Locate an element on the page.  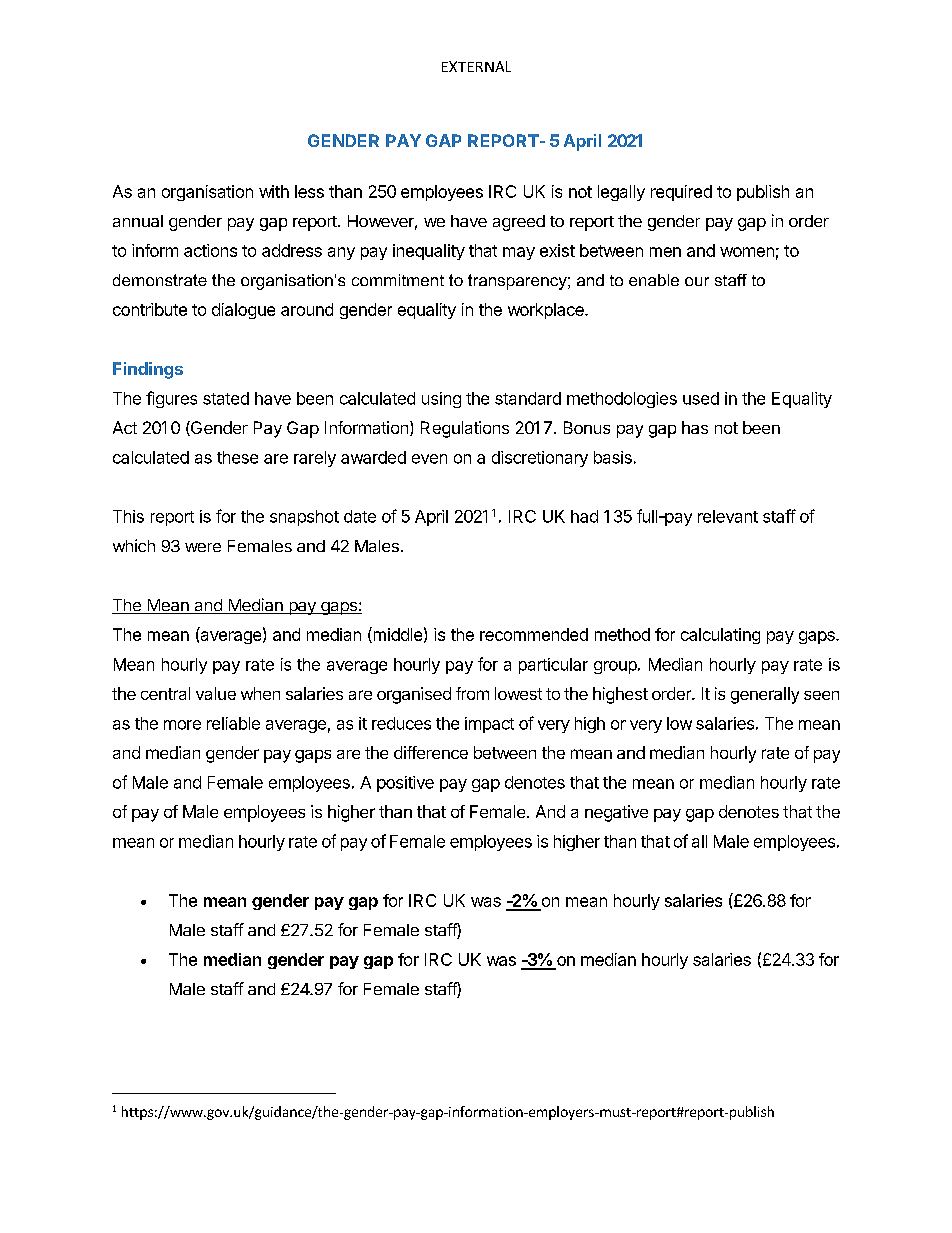
has is located at coordinates (695, 427).
